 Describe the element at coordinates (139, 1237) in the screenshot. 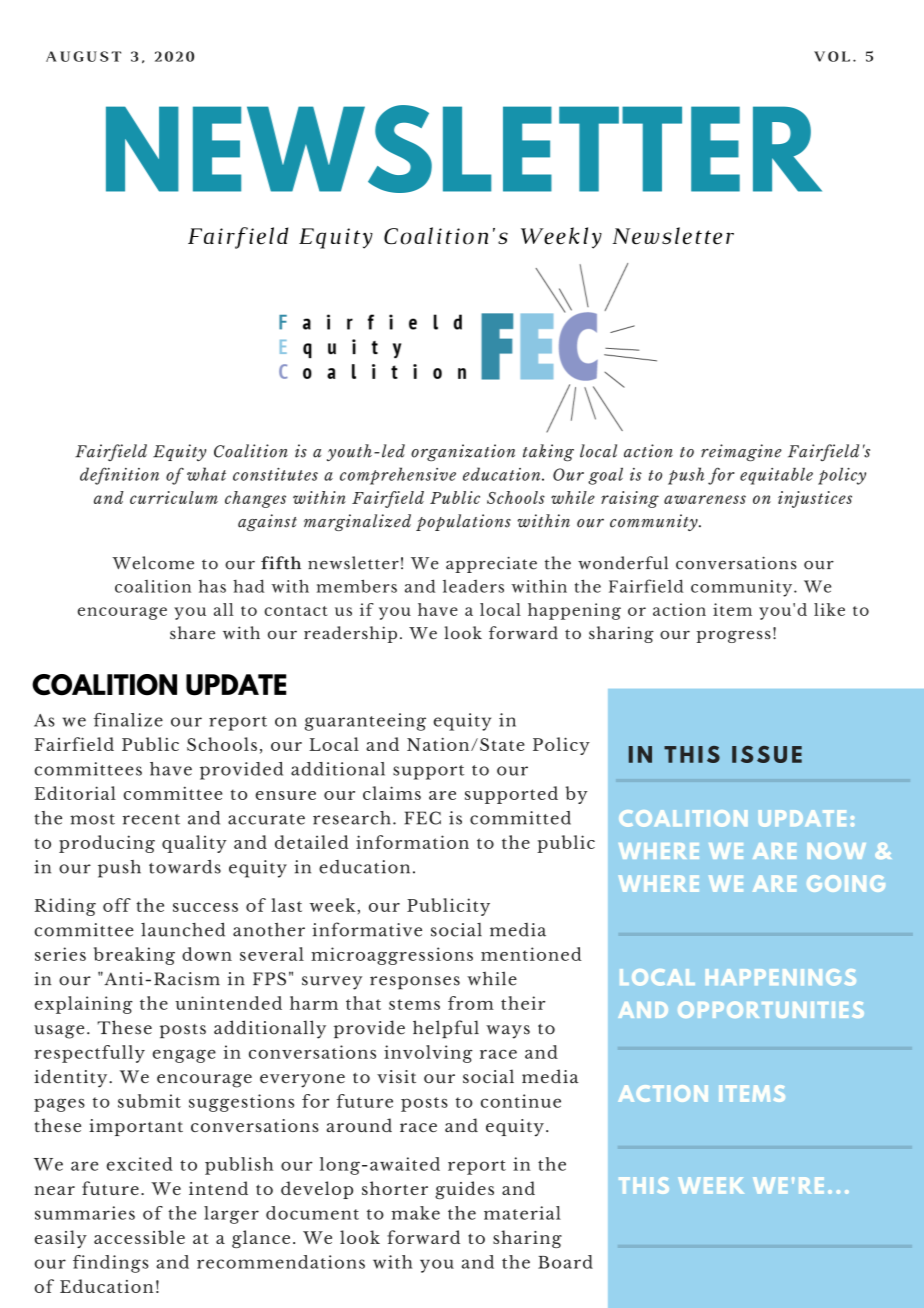

I see `accessible` at that location.
